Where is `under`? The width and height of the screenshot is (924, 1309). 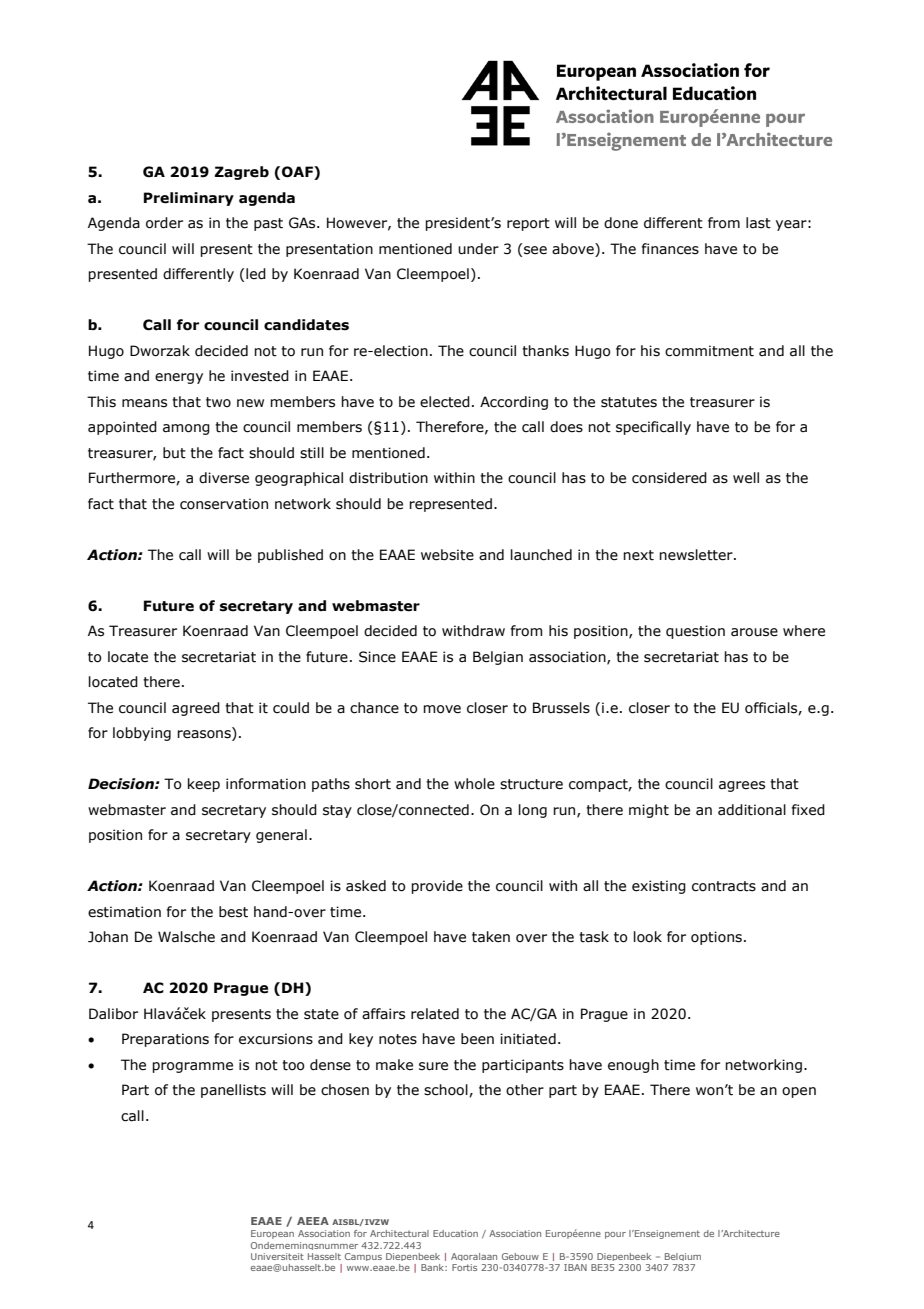
under is located at coordinates (478, 249).
